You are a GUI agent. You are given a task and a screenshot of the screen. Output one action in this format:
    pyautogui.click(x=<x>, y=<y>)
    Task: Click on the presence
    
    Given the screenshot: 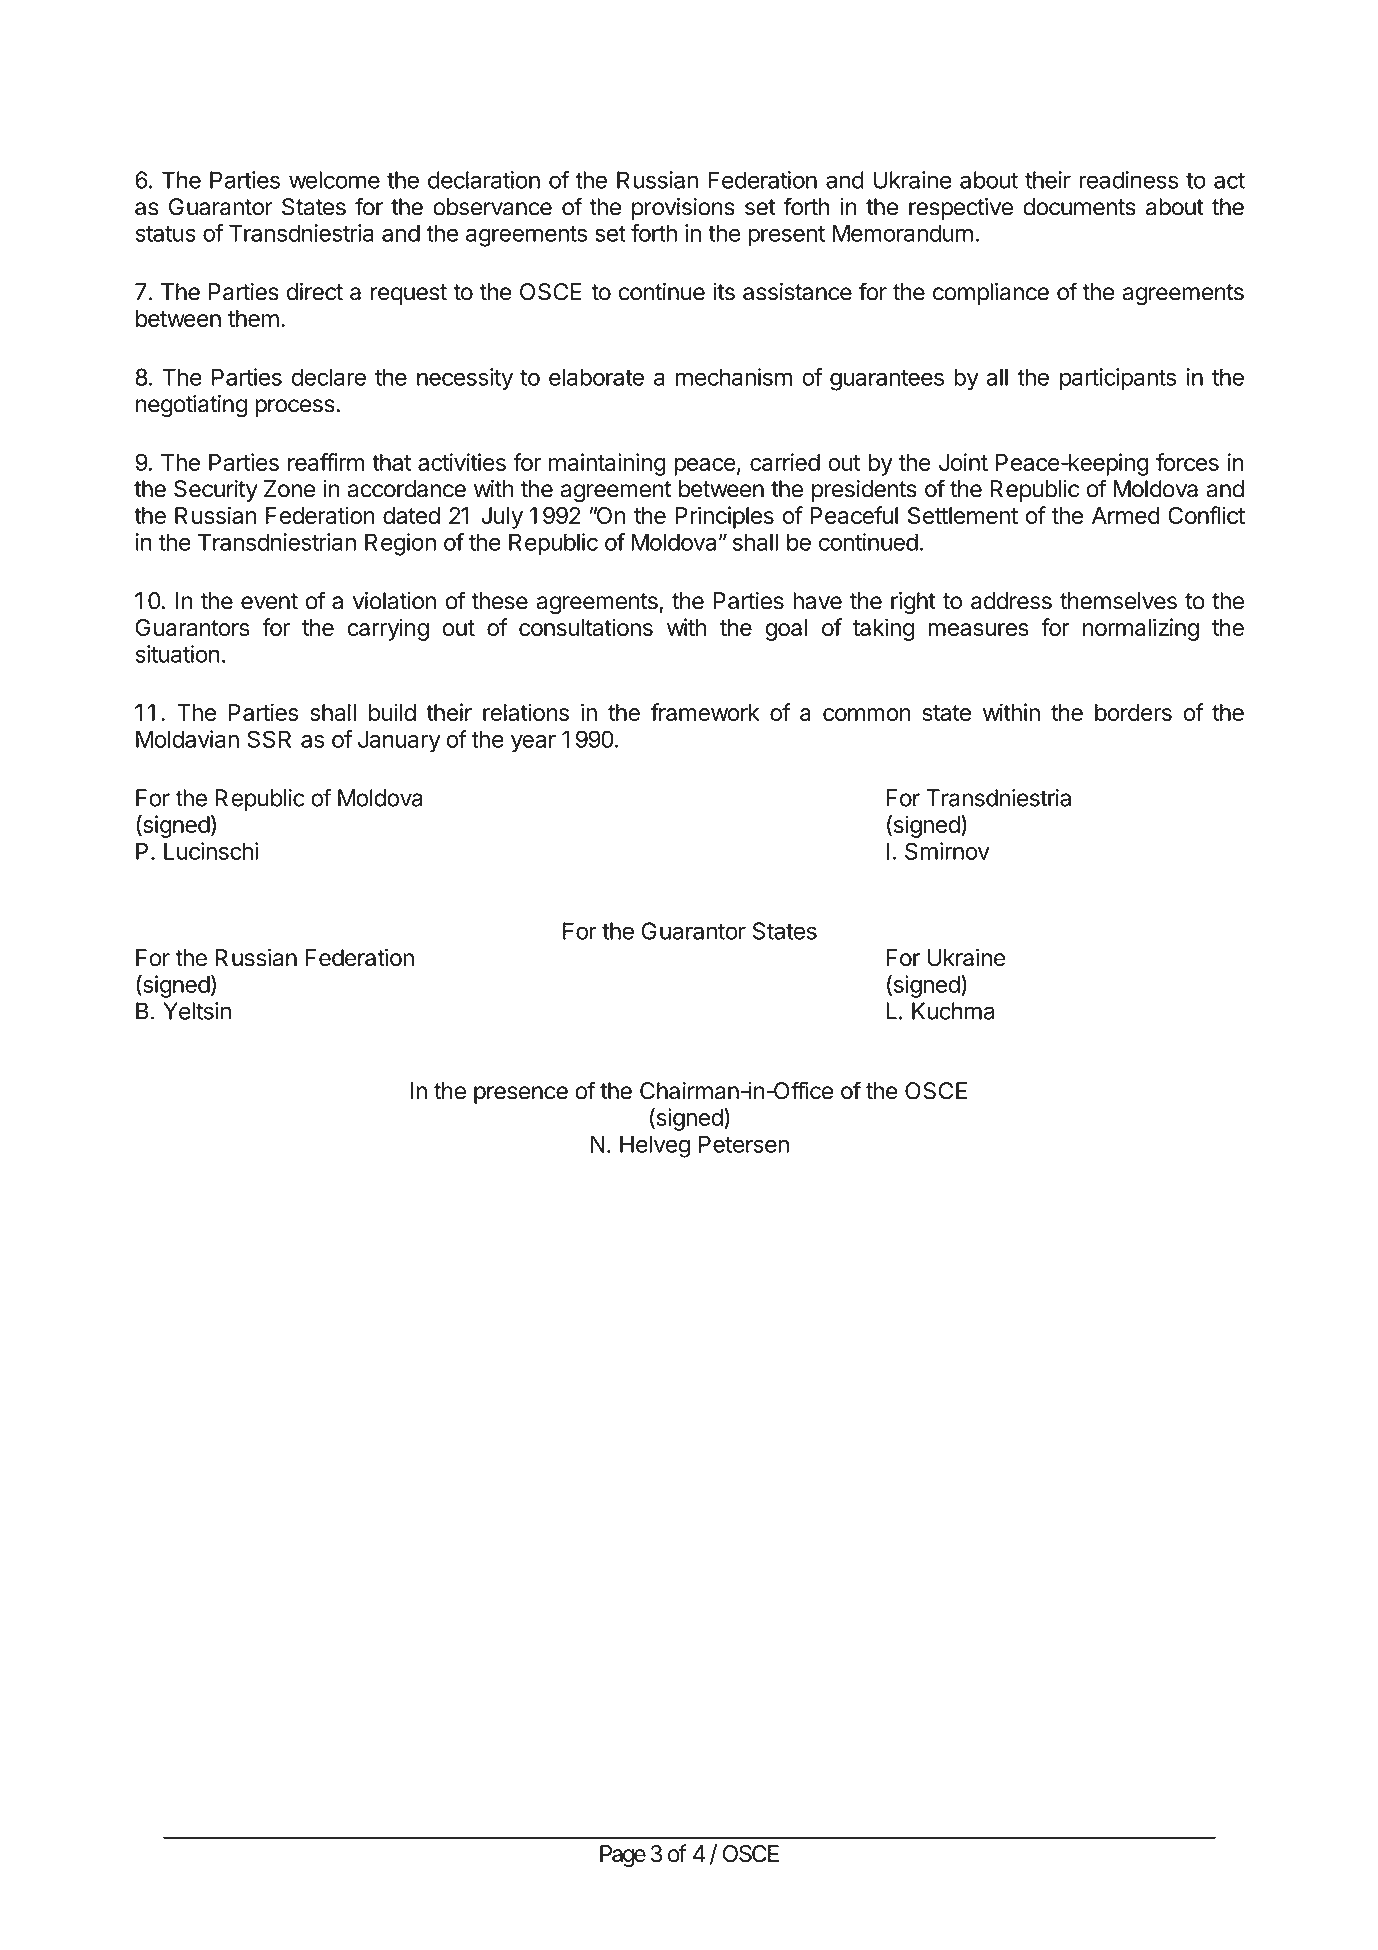 What is the action you would take?
    pyautogui.click(x=521, y=1095)
